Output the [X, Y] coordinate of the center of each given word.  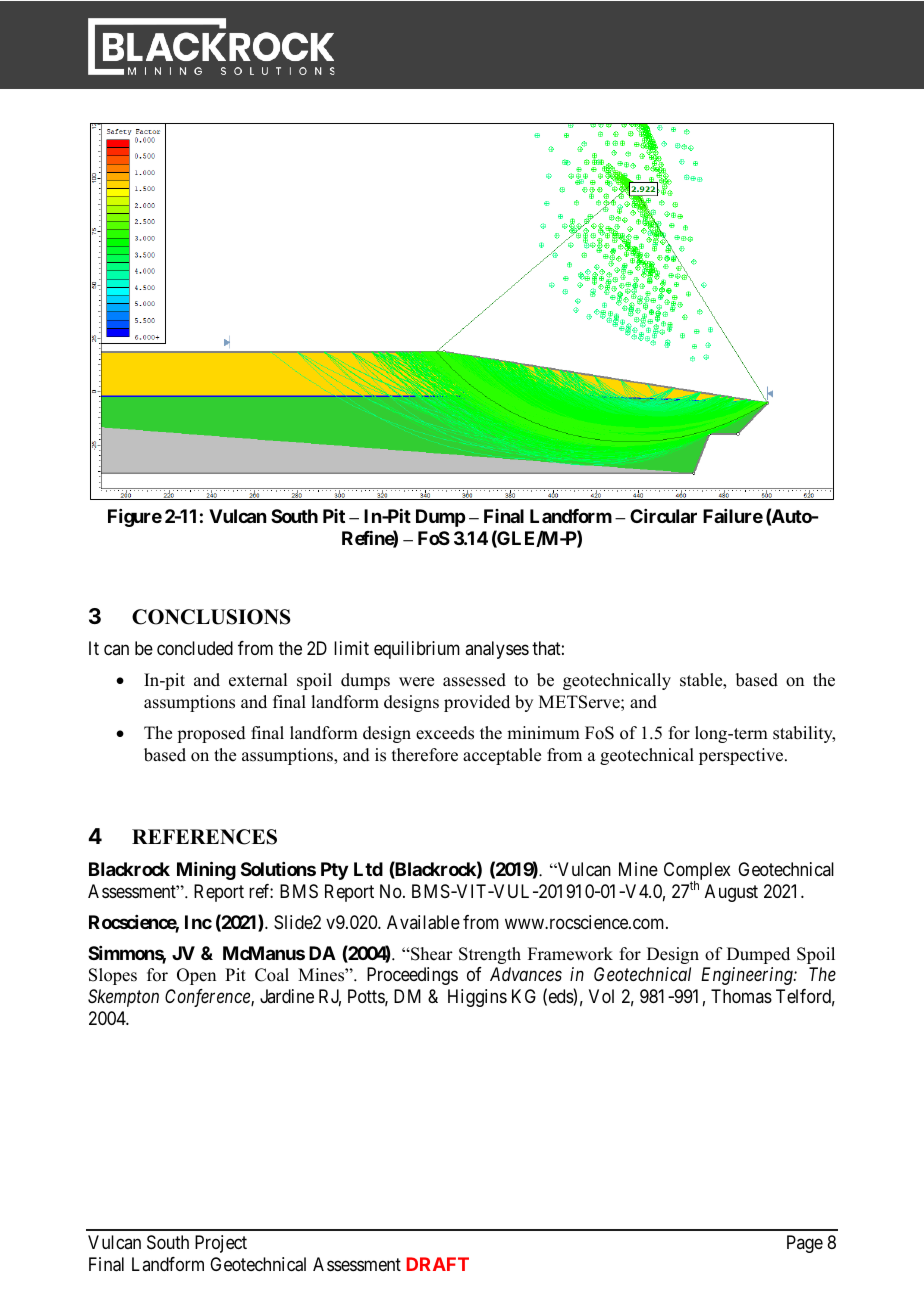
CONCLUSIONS [211, 617]
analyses [497, 650]
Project [221, 1244]
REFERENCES [204, 837]
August [731, 893]
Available [423, 922]
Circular [663, 516]
